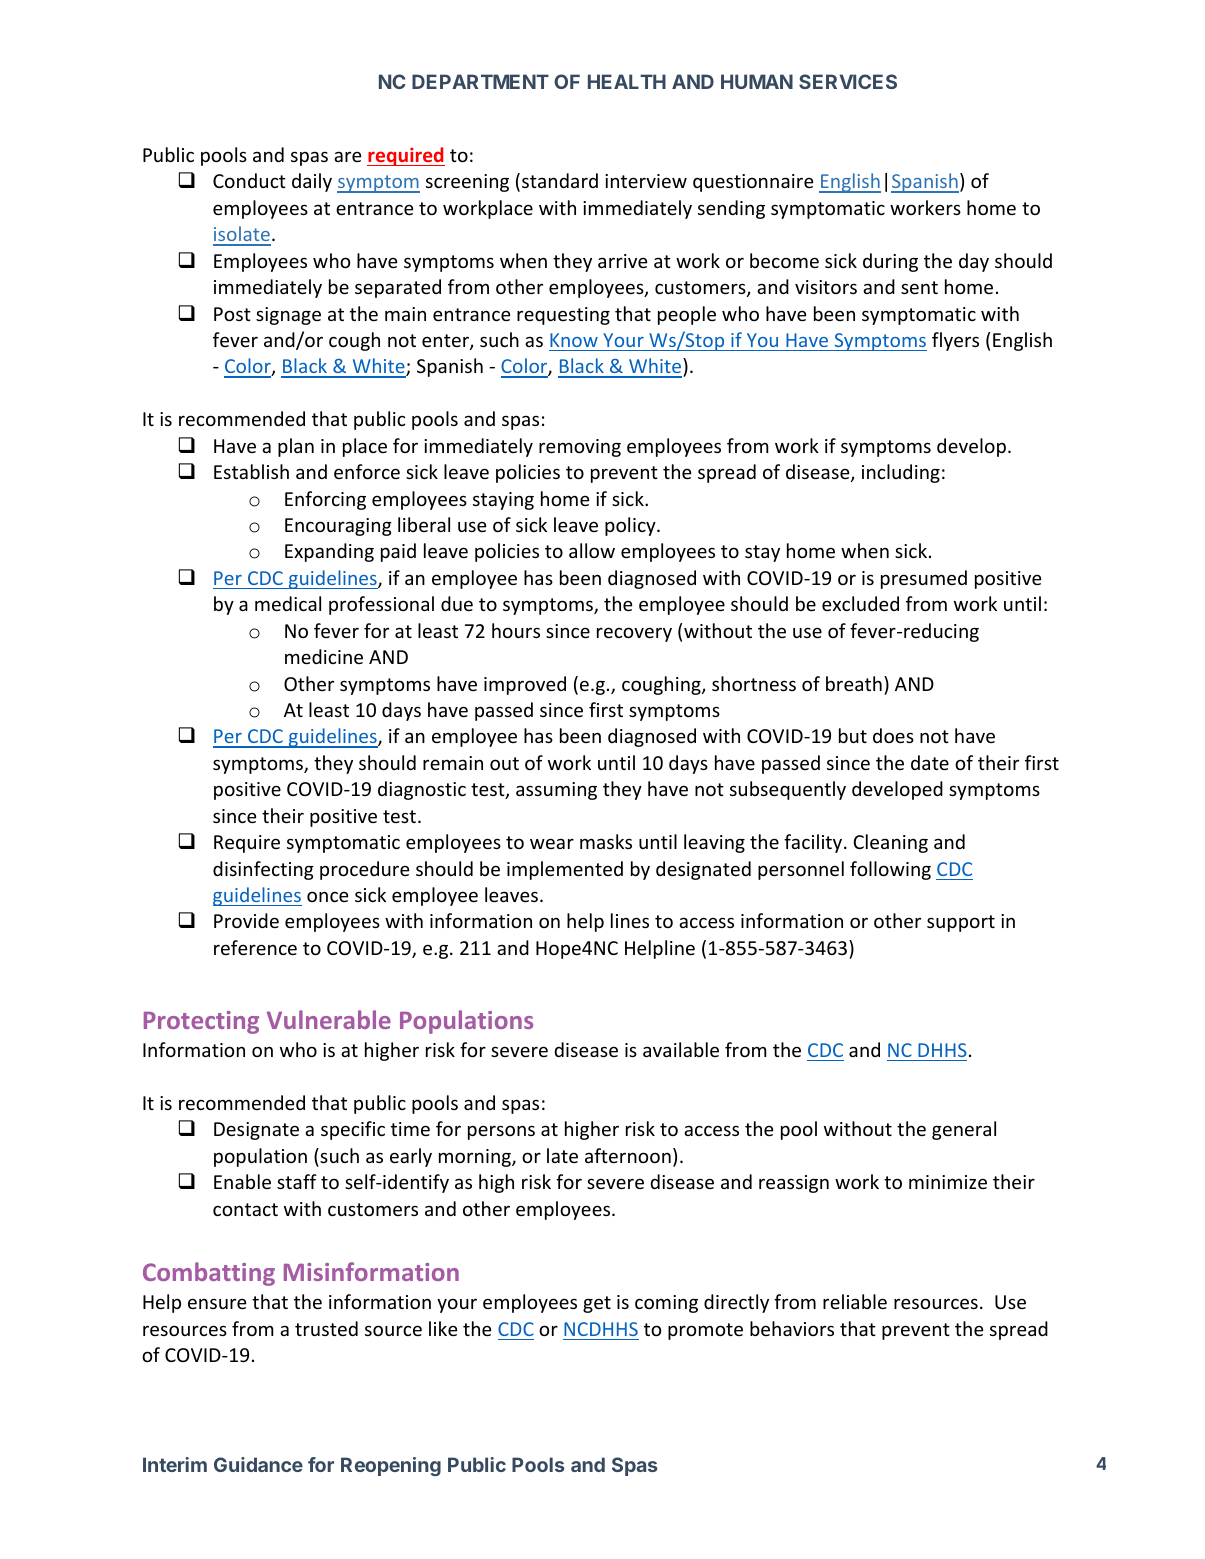 Image resolution: width=1205 pixels, height=1559 pixels. Describe the element at coordinates (848, 81) in the document. I see `SERVICES` at that location.
